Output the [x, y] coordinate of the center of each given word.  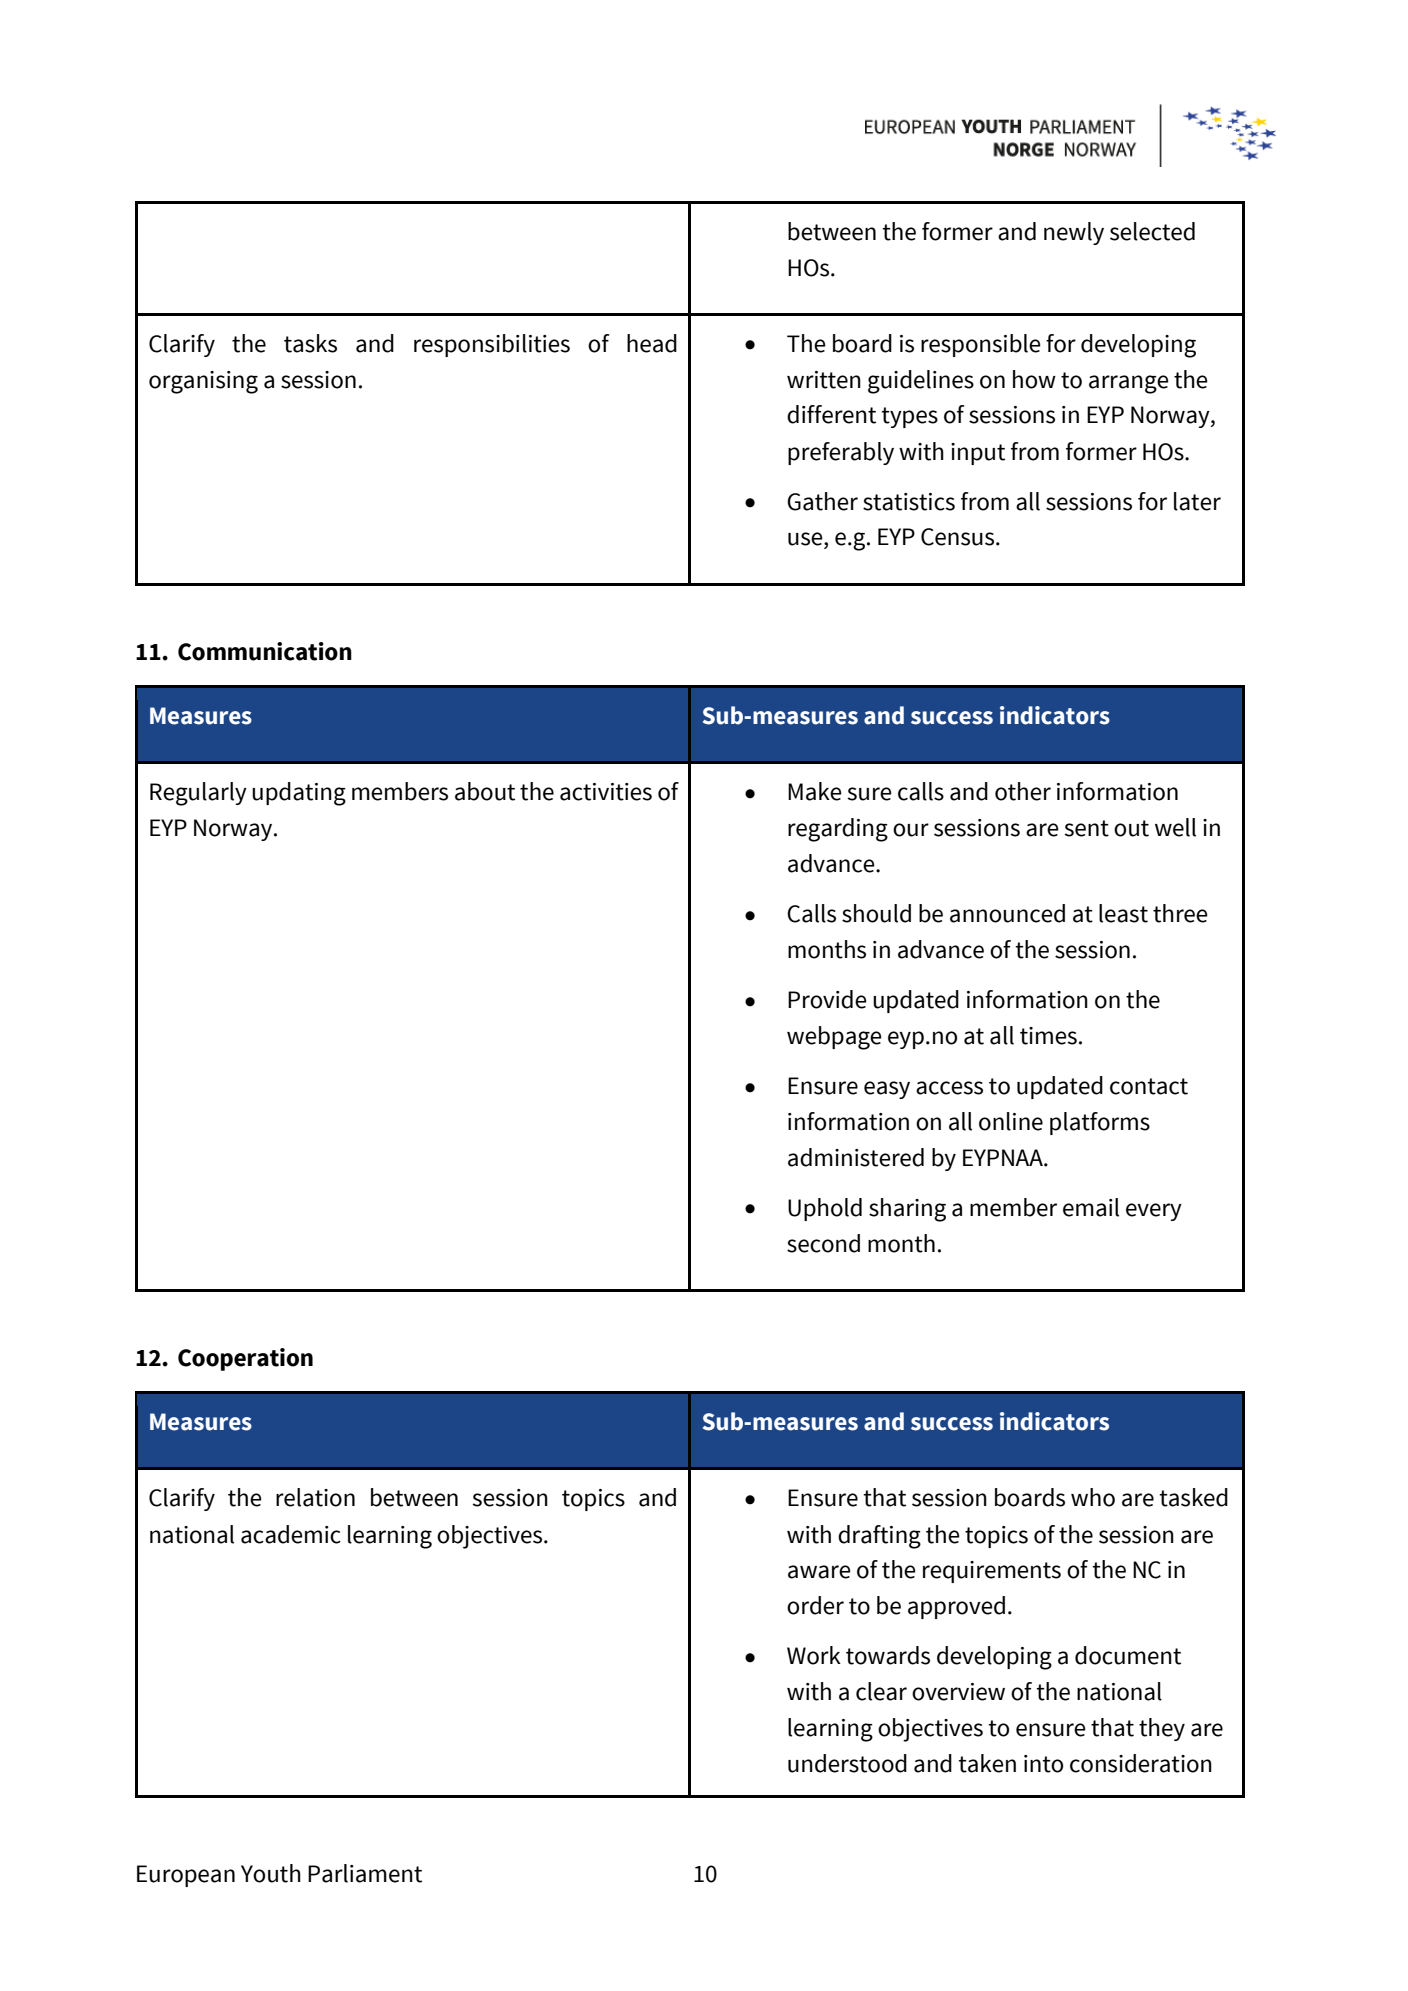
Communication [265, 651]
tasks [310, 343]
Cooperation [245, 1359]
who [1093, 1497]
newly [1074, 233]
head [652, 343]
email [1091, 1207]
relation [315, 1497]
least [1123, 913]
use [806, 540]
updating [299, 794]
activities [606, 792]
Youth [271, 1873]
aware [819, 1572]
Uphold [825, 1209]
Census [959, 537]
